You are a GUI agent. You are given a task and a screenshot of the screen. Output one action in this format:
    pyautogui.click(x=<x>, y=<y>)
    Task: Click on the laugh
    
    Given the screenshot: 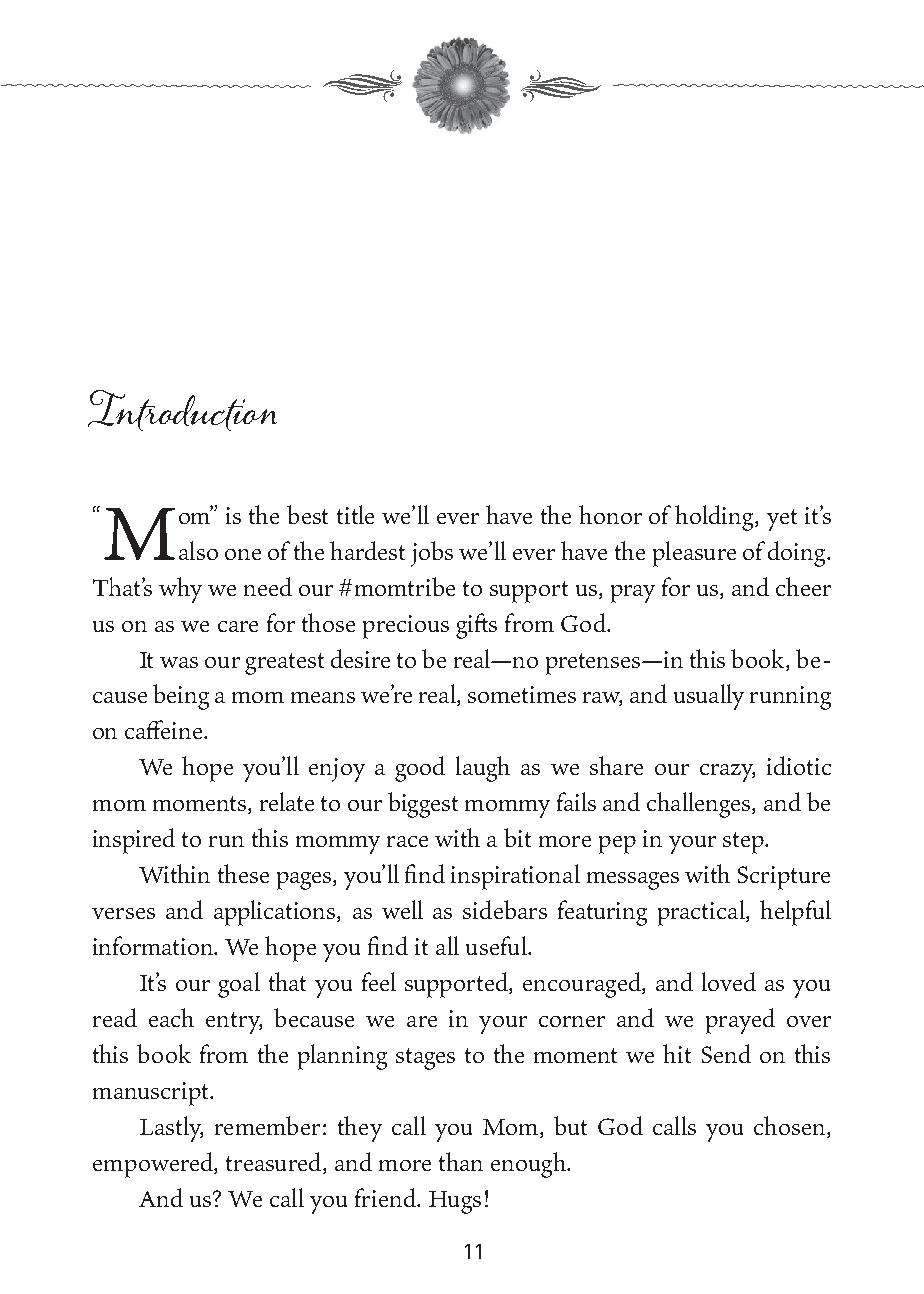 What is the action you would take?
    pyautogui.click(x=483, y=769)
